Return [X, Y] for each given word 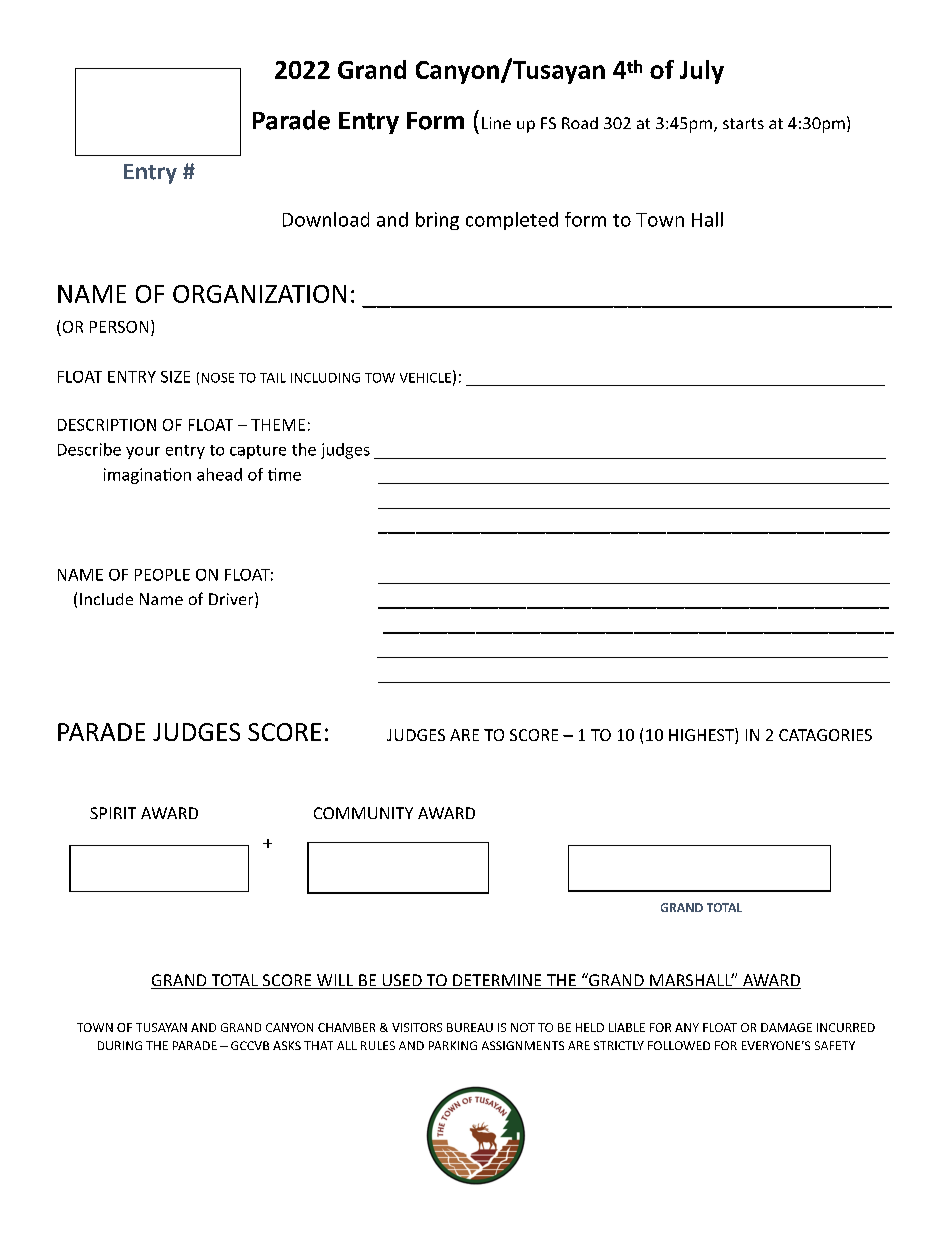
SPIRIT [113, 813]
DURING [120, 1045]
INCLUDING [325, 378]
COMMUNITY [363, 813]
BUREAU [470, 1027]
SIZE [175, 377]
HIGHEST [702, 736]
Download [326, 219]
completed [512, 221]
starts [743, 123]
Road [580, 123]
